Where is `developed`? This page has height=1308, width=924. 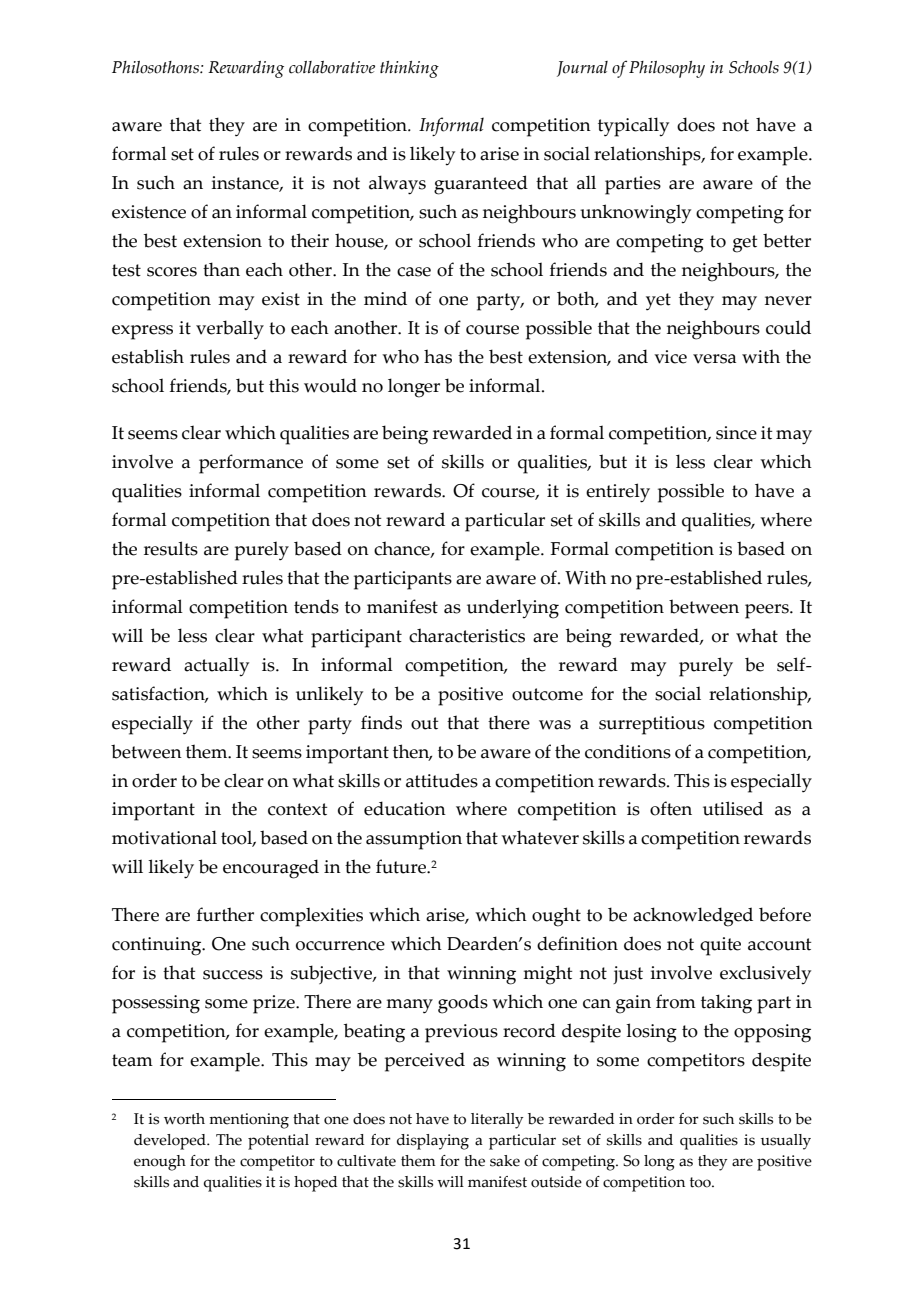
developed is located at coordinates (171, 1142).
